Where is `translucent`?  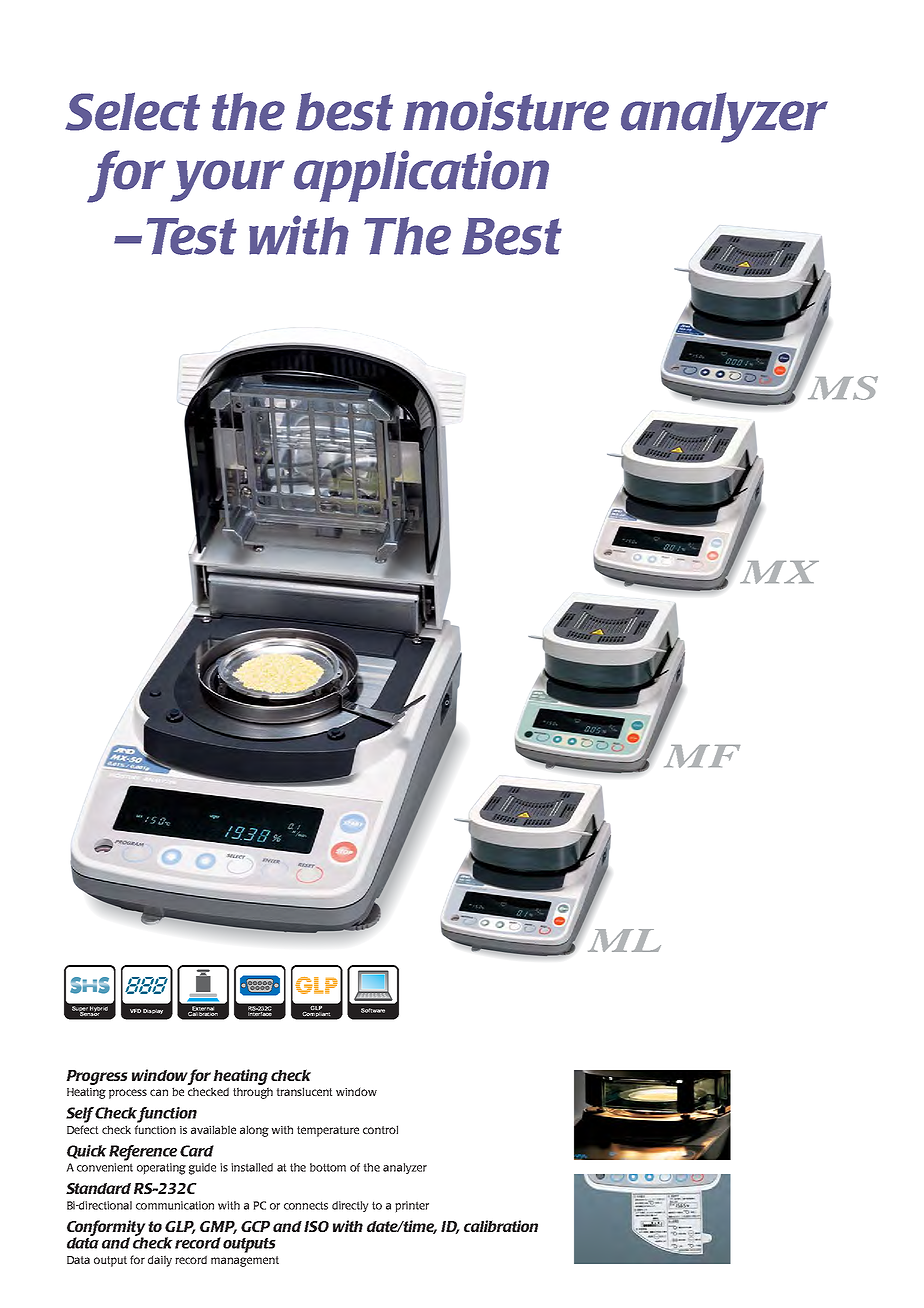 translucent is located at coordinates (304, 1091).
